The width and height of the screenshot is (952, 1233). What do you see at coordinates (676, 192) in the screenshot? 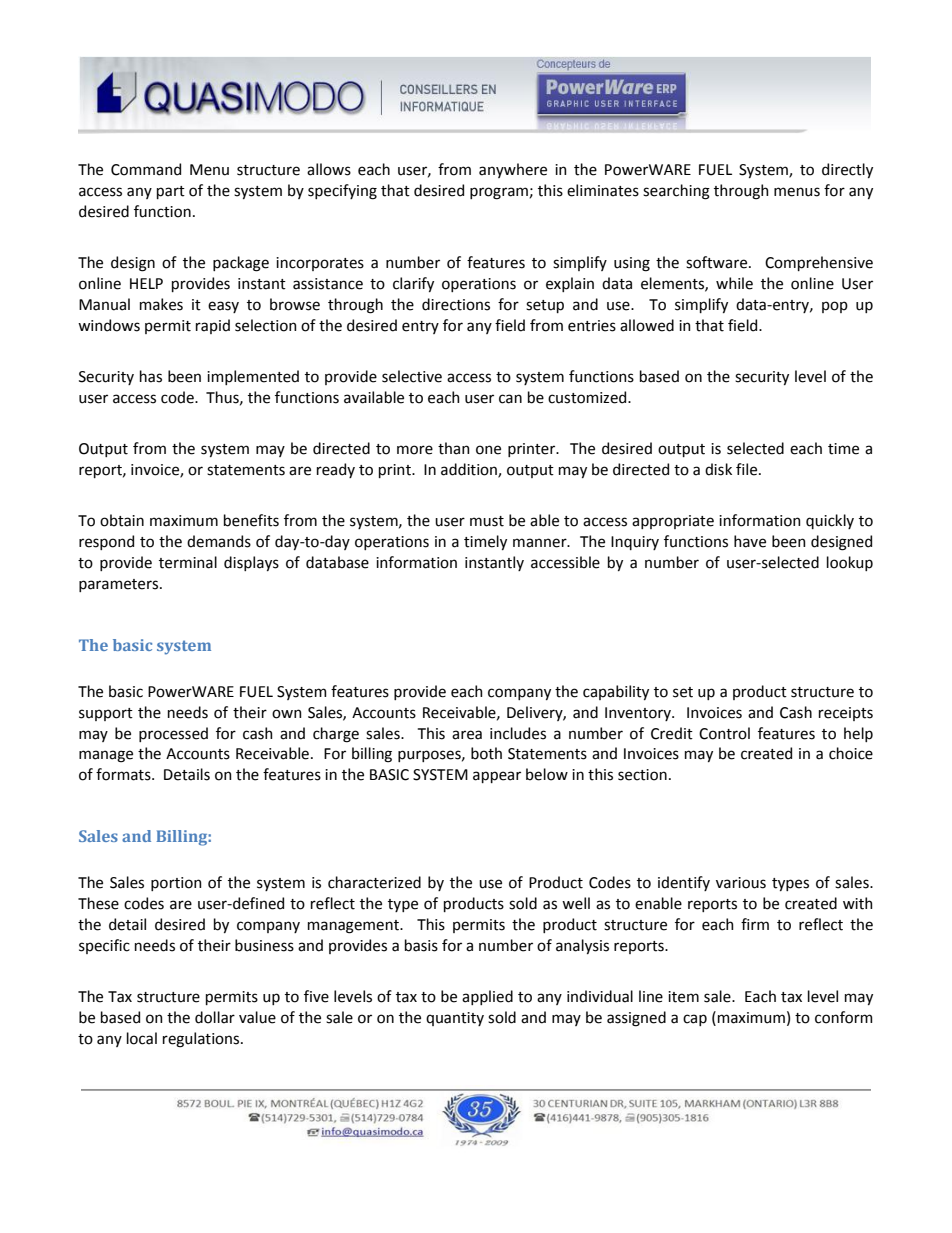
I see `searching` at bounding box center [676, 192].
